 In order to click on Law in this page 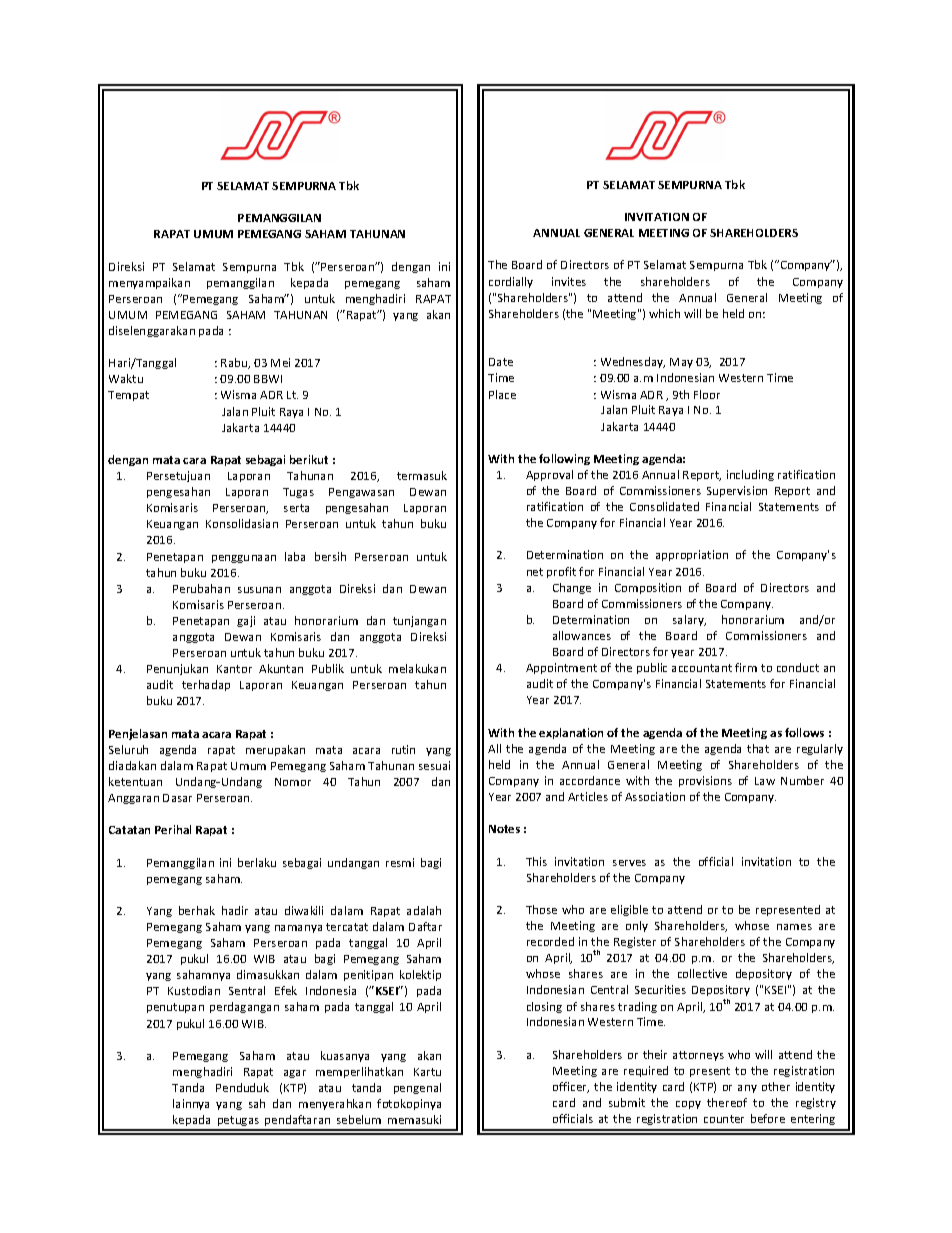, I will do `click(765, 781)`.
